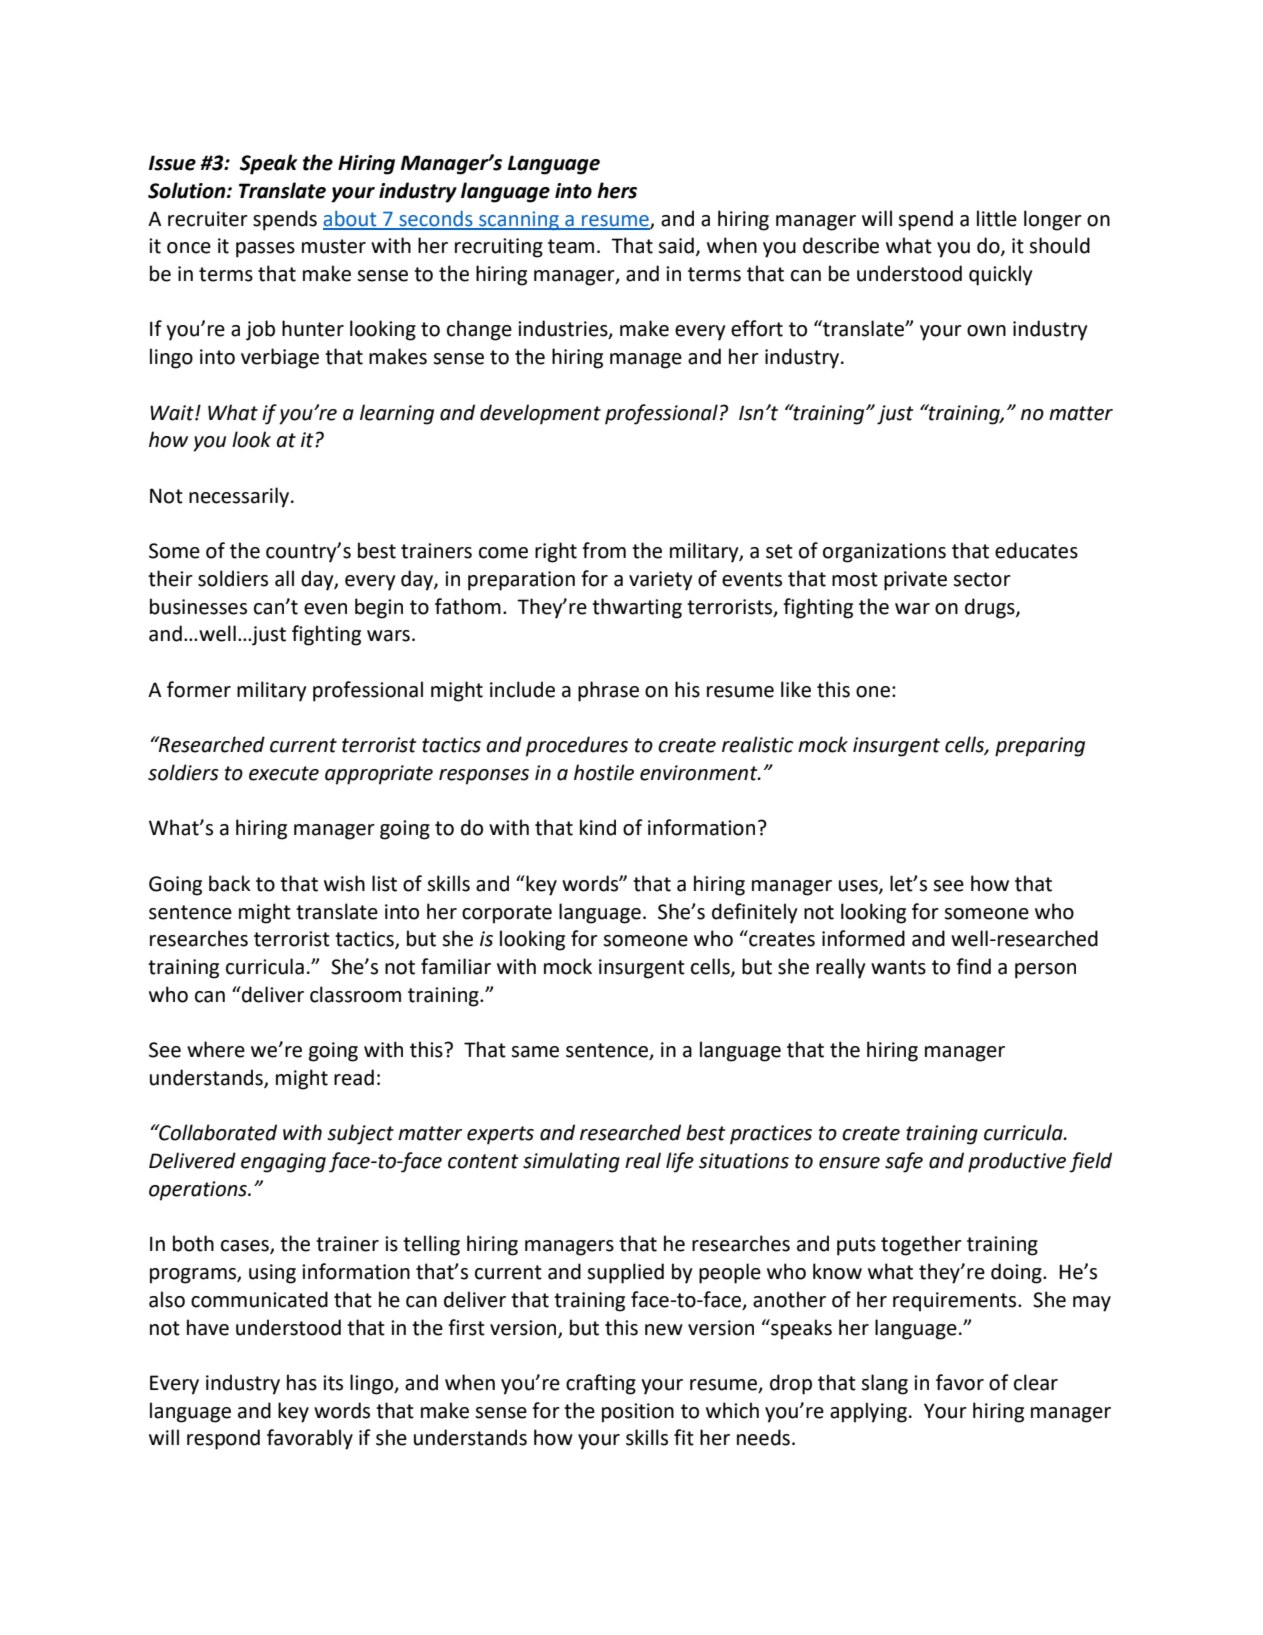 The image size is (1263, 1635). I want to click on read, so click(354, 1077).
